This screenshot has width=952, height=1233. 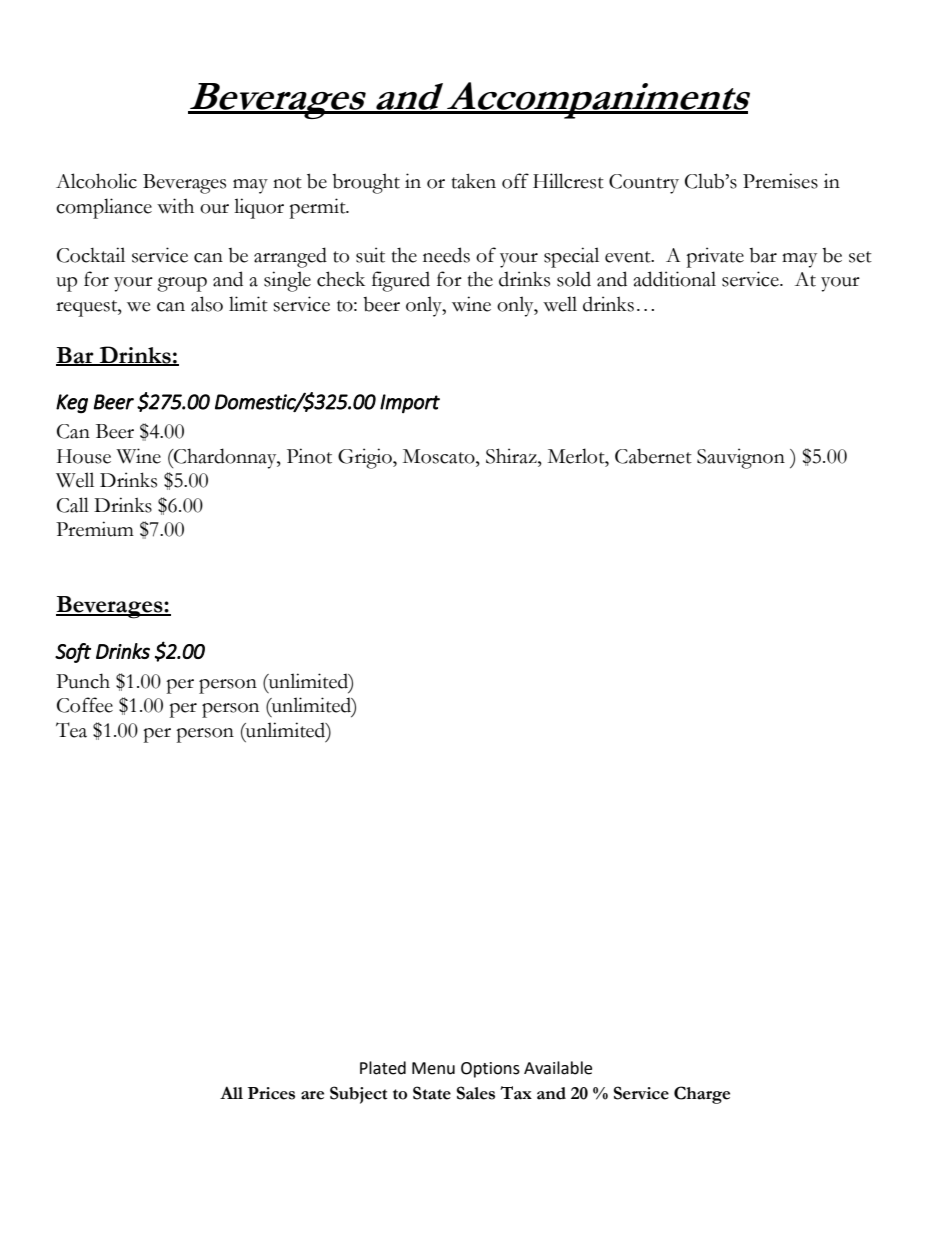 I want to click on Premises, so click(x=780, y=181).
